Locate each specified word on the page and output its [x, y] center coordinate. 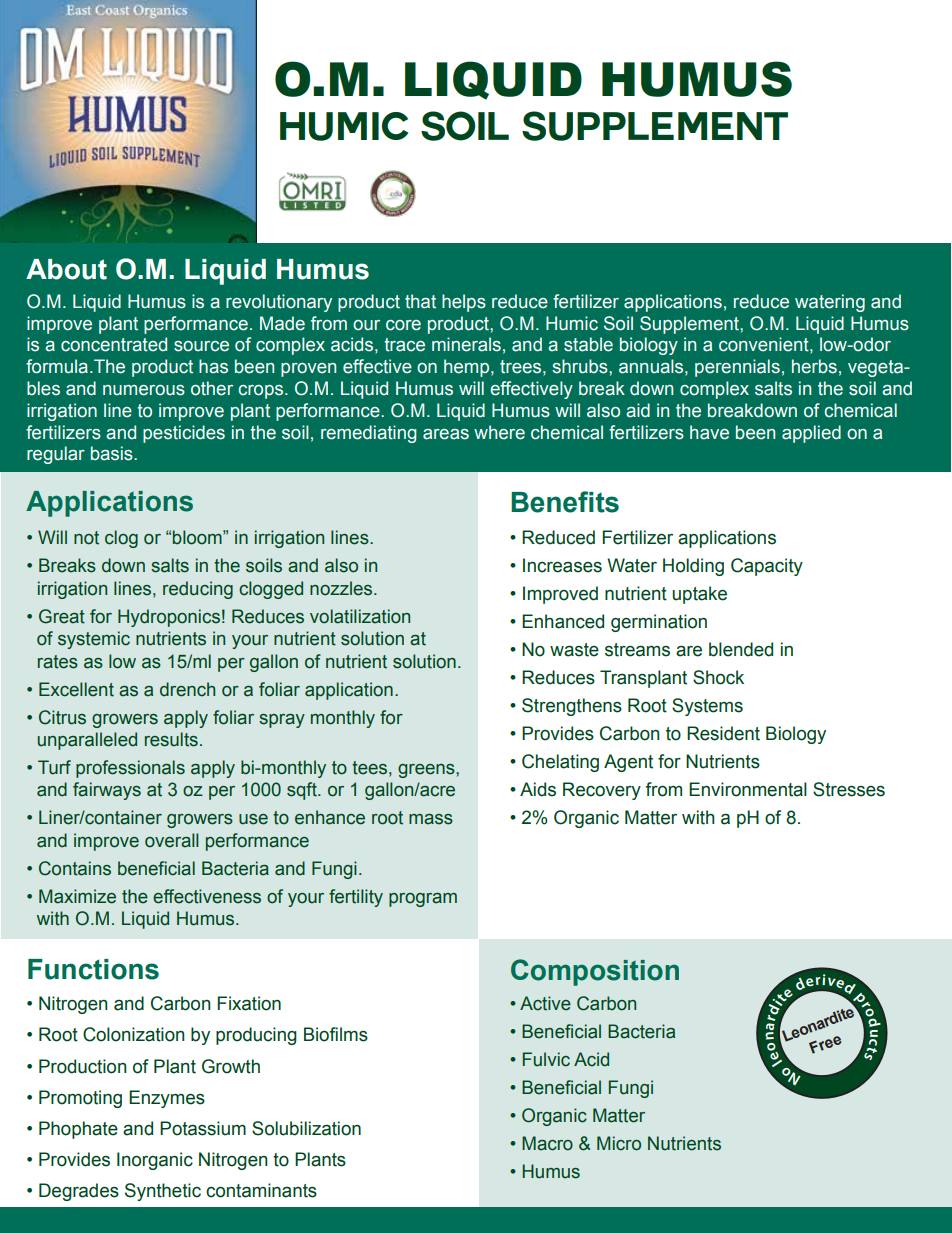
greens [427, 771]
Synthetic [163, 1192]
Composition [595, 972]
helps [464, 303]
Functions [93, 969]
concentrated [114, 344]
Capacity [767, 567]
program [423, 900]
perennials [737, 368]
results [171, 739]
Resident [723, 733]
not [86, 538]
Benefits [565, 502]
